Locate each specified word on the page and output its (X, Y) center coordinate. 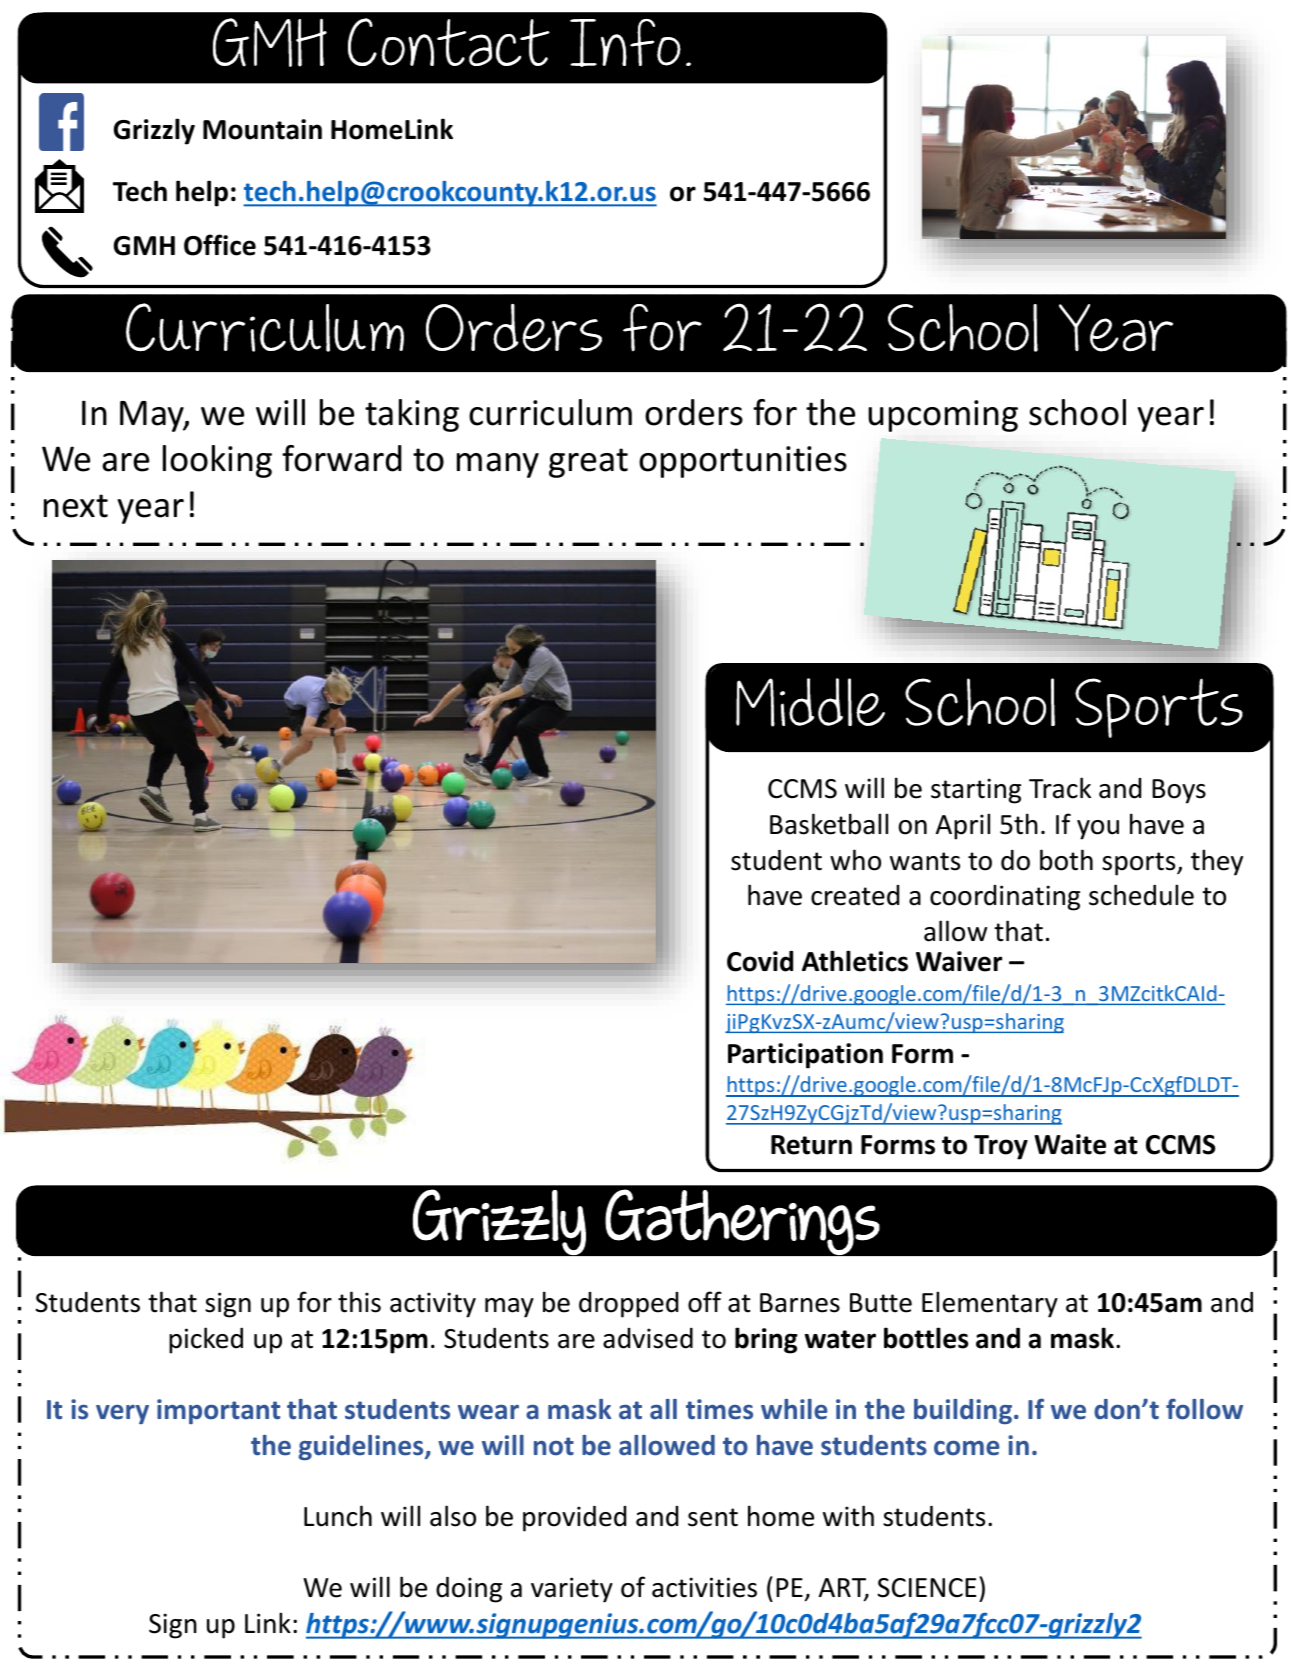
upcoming (943, 416)
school (1077, 412)
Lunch (338, 1516)
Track (1060, 788)
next (76, 506)
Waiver (959, 961)
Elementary (990, 1304)
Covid (760, 961)
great (588, 463)
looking (217, 461)
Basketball (829, 824)
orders (694, 412)
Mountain (262, 129)
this (359, 1302)
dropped (628, 1305)
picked (206, 1340)
